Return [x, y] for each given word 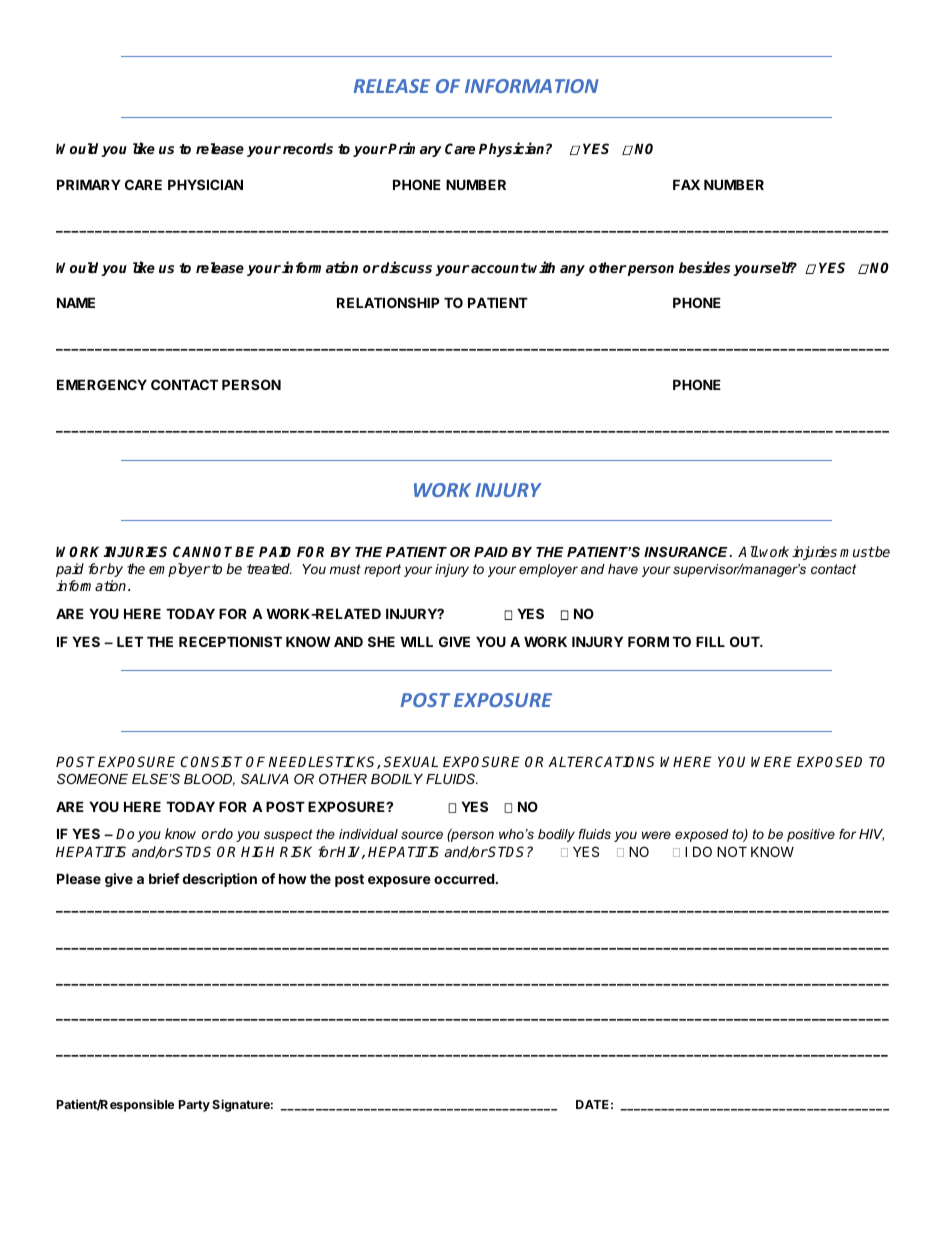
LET [130, 641]
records [308, 148]
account [498, 268]
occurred [464, 878]
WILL [416, 641]
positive [811, 835]
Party [194, 1106]
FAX [686, 184]
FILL [710, 641]
